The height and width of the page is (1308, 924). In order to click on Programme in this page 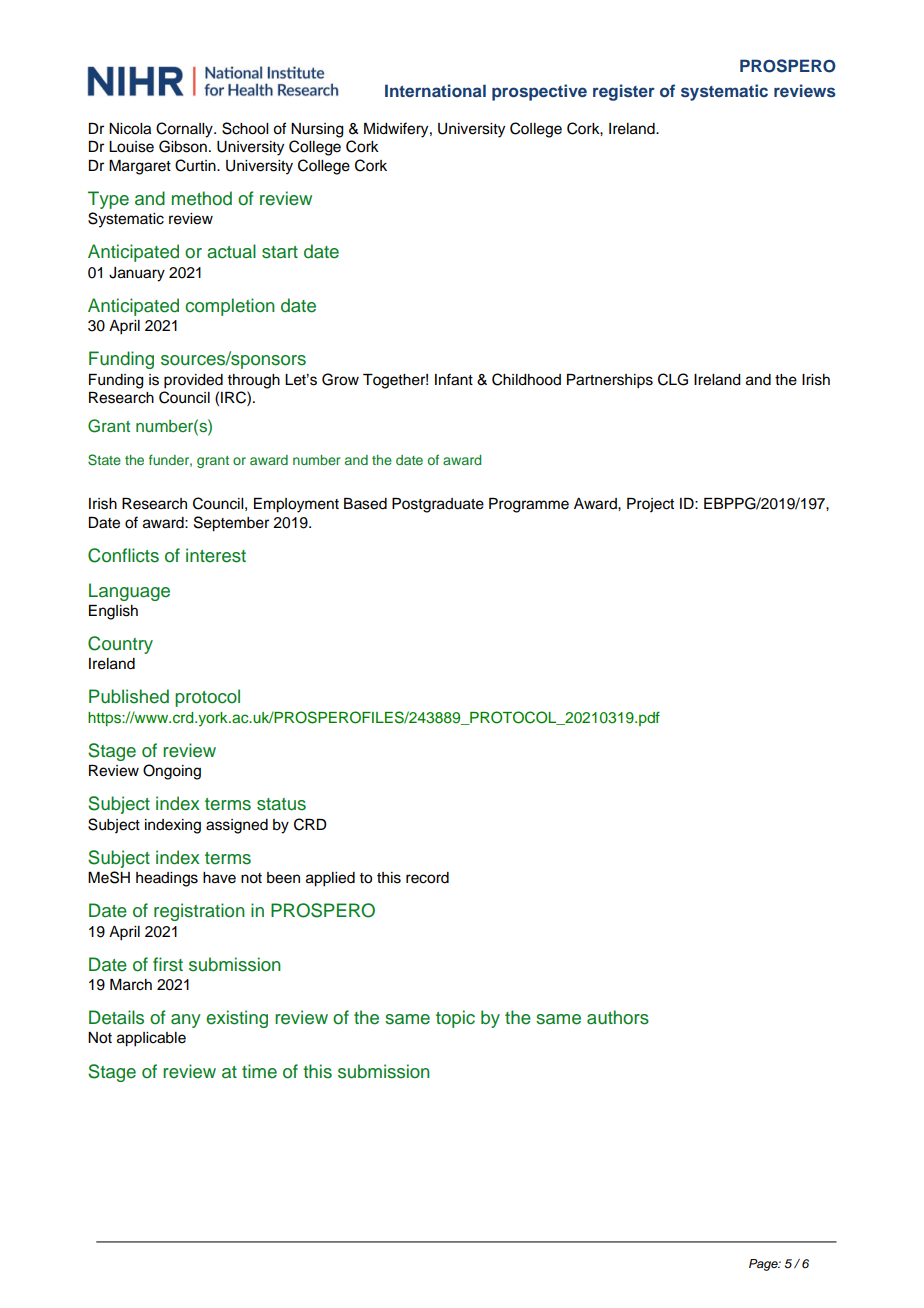, I will do `click(529, 505)`.
